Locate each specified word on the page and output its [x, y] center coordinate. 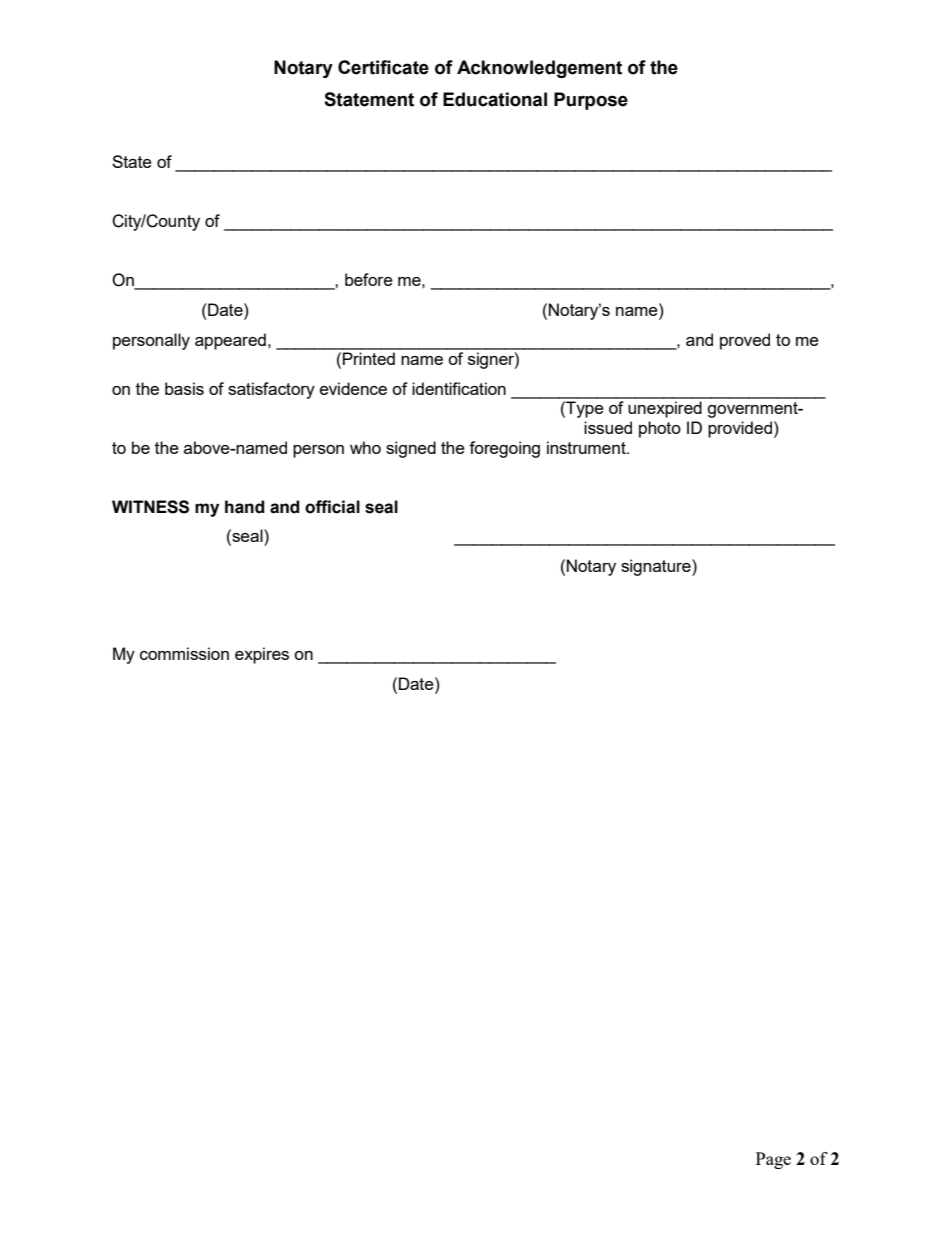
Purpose [591, 101]
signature [657, 567]
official [332, 507]
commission [184, 653]
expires [262, 655]
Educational [495, 99]
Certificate [383, 67]
